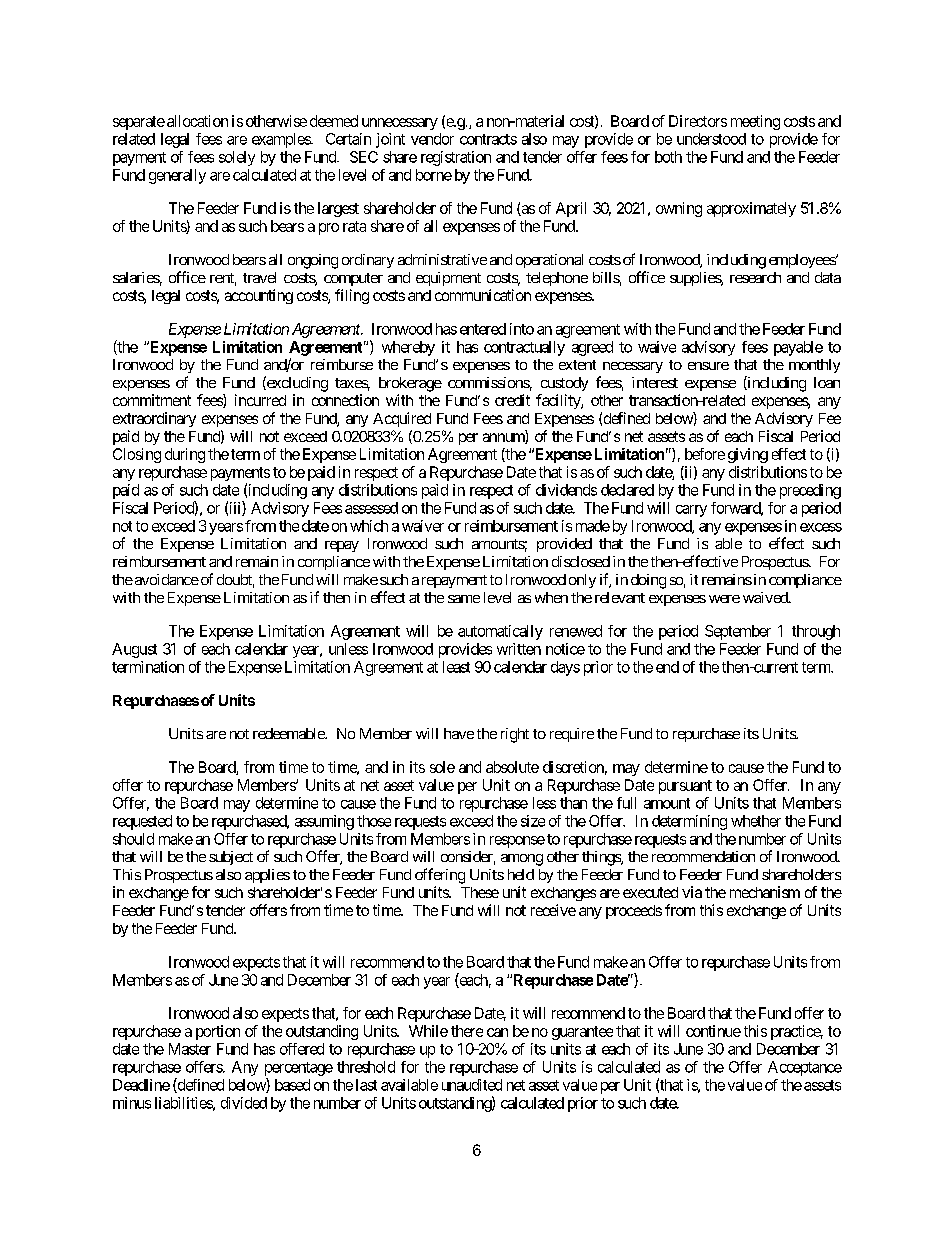  What do you see at coordinates (165, 579) in the page?
I see `avoidance` at bounding box center [165, 579].
